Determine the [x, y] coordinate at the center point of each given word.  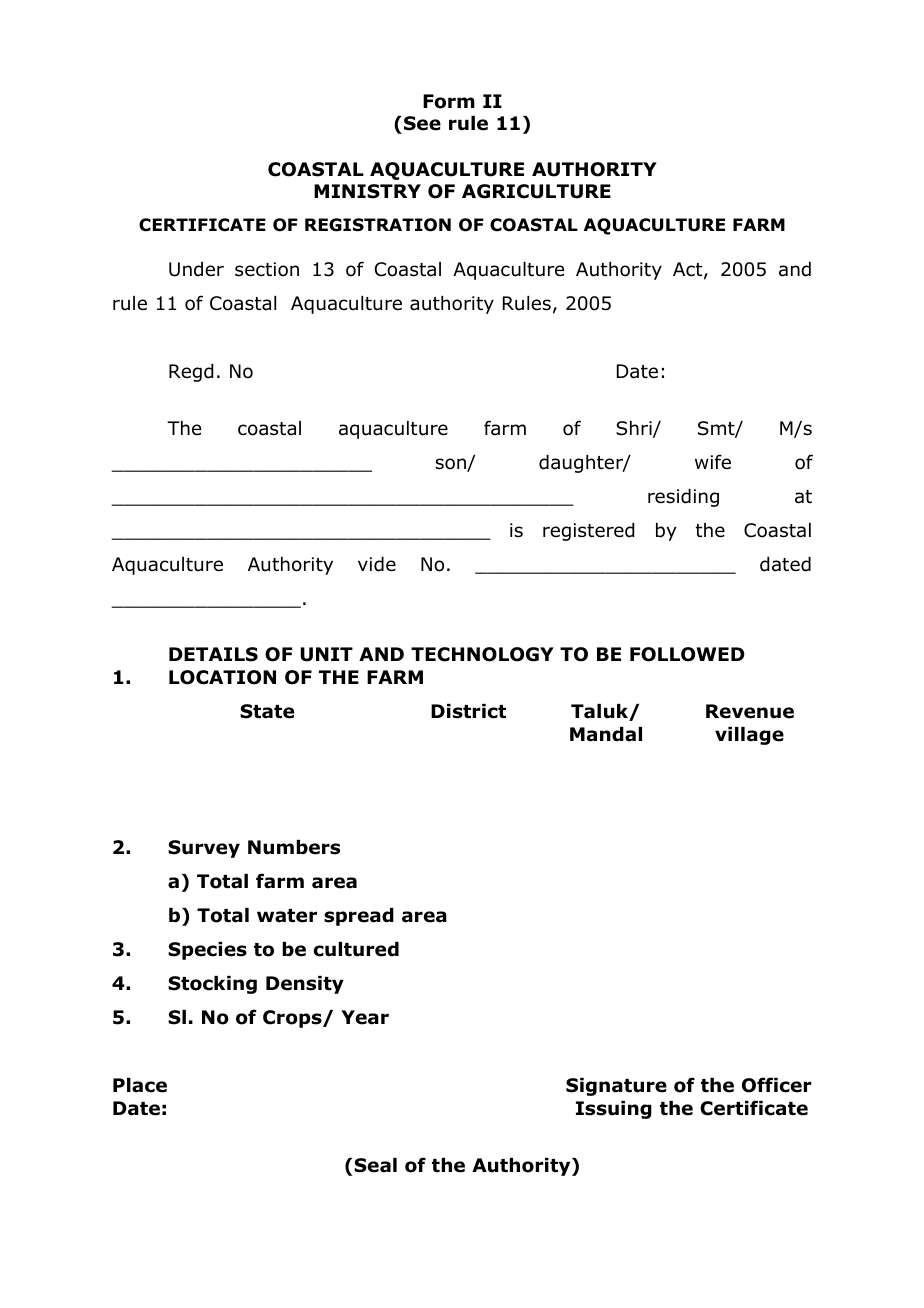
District [468, 711]
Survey [204, 849]
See [422, 123]
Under [196, 269]
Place [140, 1085]
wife [713, 462]
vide [377, 564]
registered [588, 532]
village [749, 736]
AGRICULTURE [536, 191]
